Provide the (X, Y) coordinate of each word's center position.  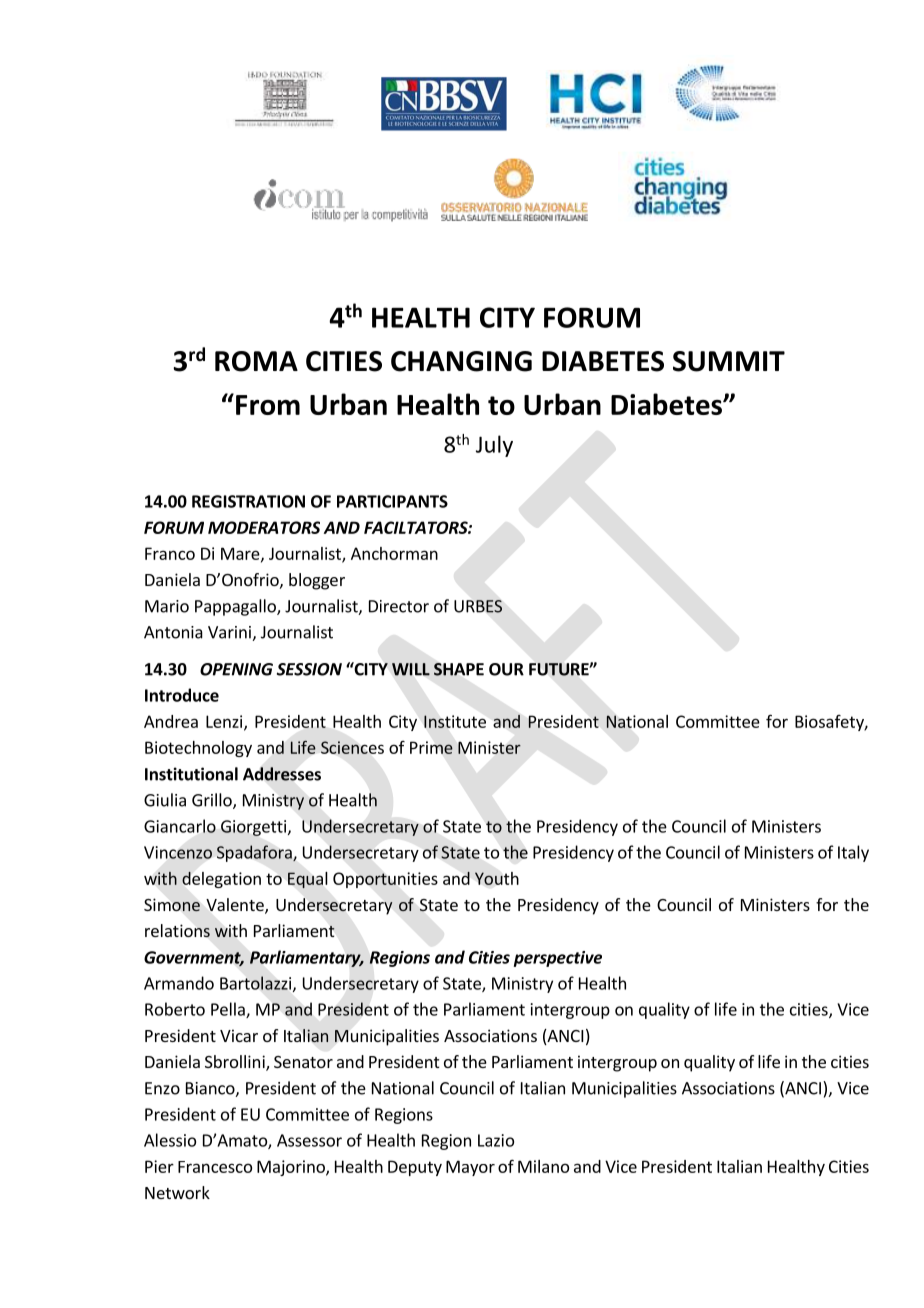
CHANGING (461, 361)
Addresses (282, 774)
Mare (241, 554)
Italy (853, 853)
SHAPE (459, 669)
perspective (558, 959)
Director (399, 606)
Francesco (215, 1167)
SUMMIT (729, 361)
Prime (431, 747)
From (268, 405)
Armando (179, 983)
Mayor (470, 1168)
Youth (497, 878)
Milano (543, 1166)
